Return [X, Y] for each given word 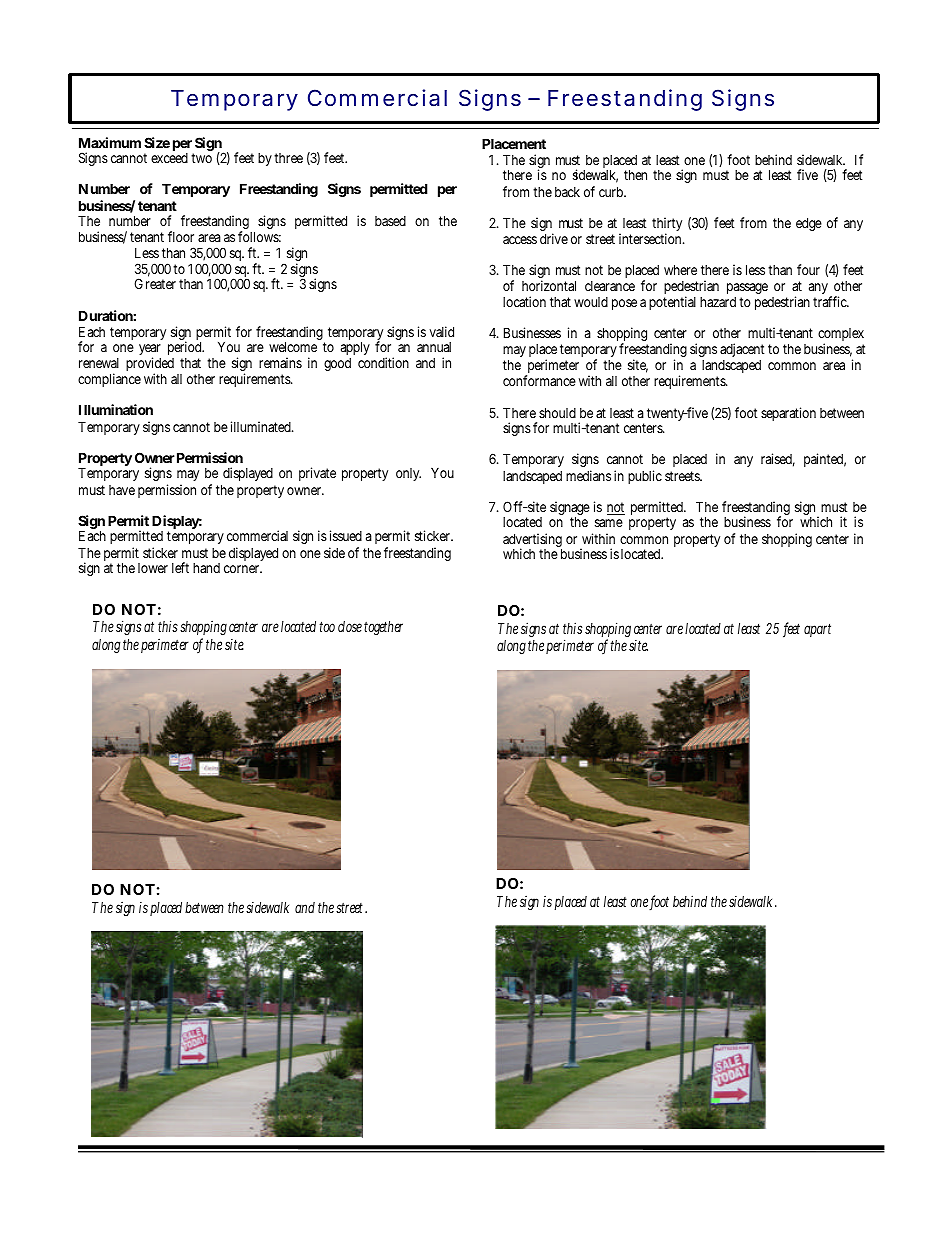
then [635, 174]
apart [817, 630]
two [201, 158]
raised [778, 460]
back [567, 192]
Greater [155, 283]
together [383, 628]
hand [206, 568]
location [524, 301]
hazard [718, 302]
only [408, 474]
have [122, 490]
